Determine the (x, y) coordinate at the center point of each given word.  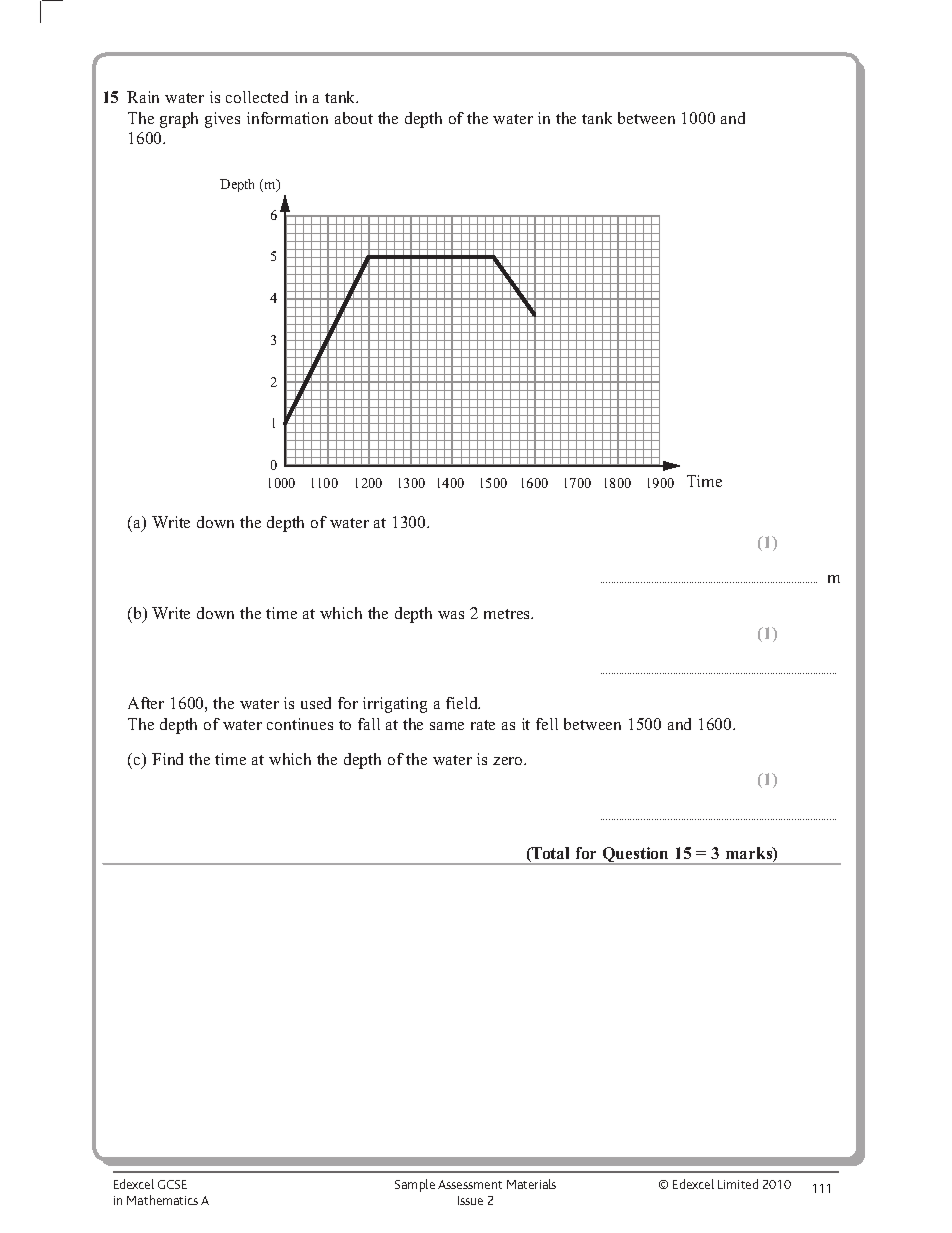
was (451, 615)
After (146, 703)
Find (167, 759)
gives (222, 120)
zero (509, 761)
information (287, 118)
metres (508, 614)
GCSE (172, 1184)
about (354, 118)
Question (635, 856)
